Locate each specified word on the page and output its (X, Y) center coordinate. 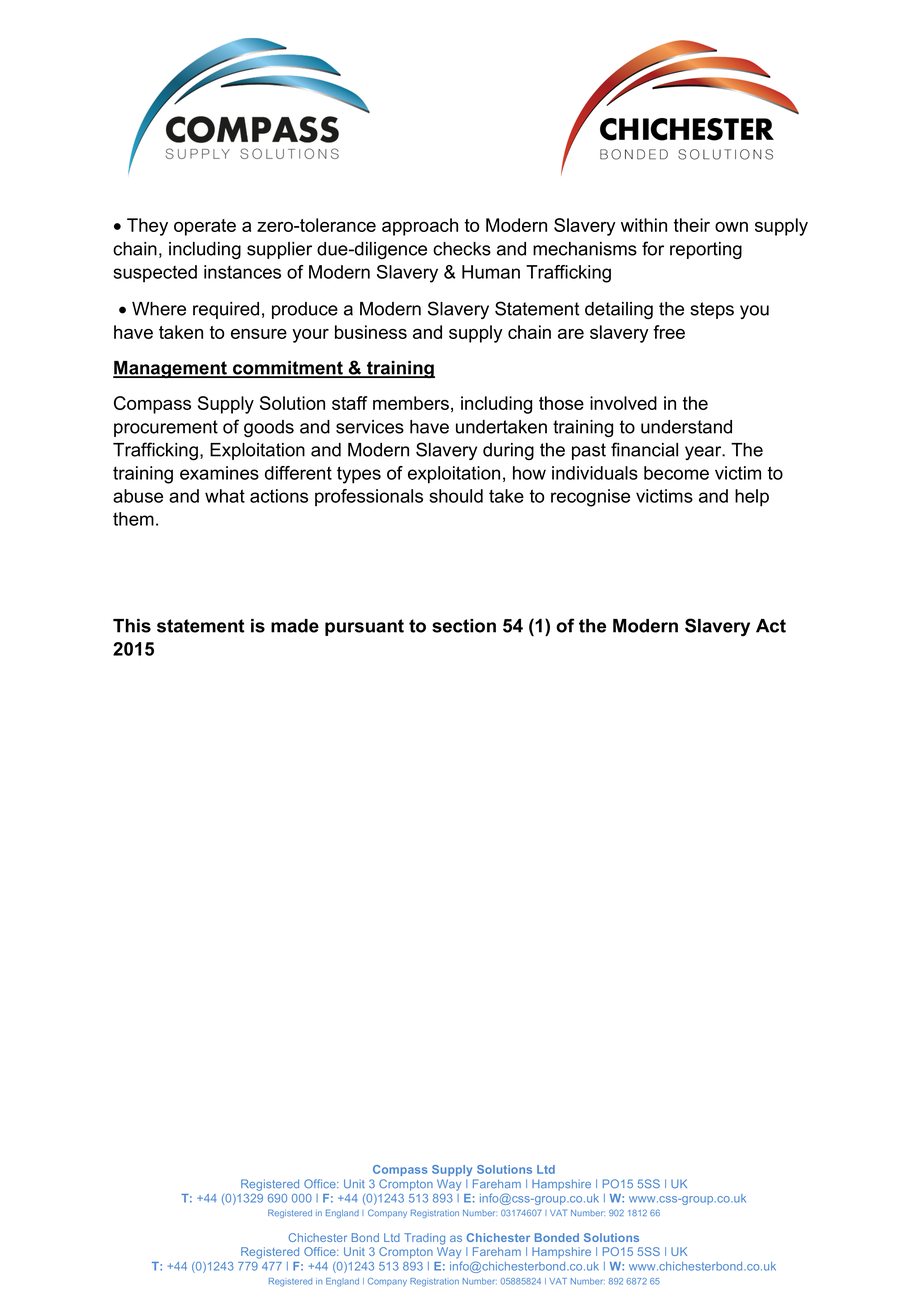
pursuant (364, 627)
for (653, 248)
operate (205, 227)
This (132, 626)
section (464, 626)
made (295, 626)
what (225, 496)
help (752, 498)
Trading (424, 1239)
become (676, 473)
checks (462, 249)
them (133, 519)
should (456, 496)
